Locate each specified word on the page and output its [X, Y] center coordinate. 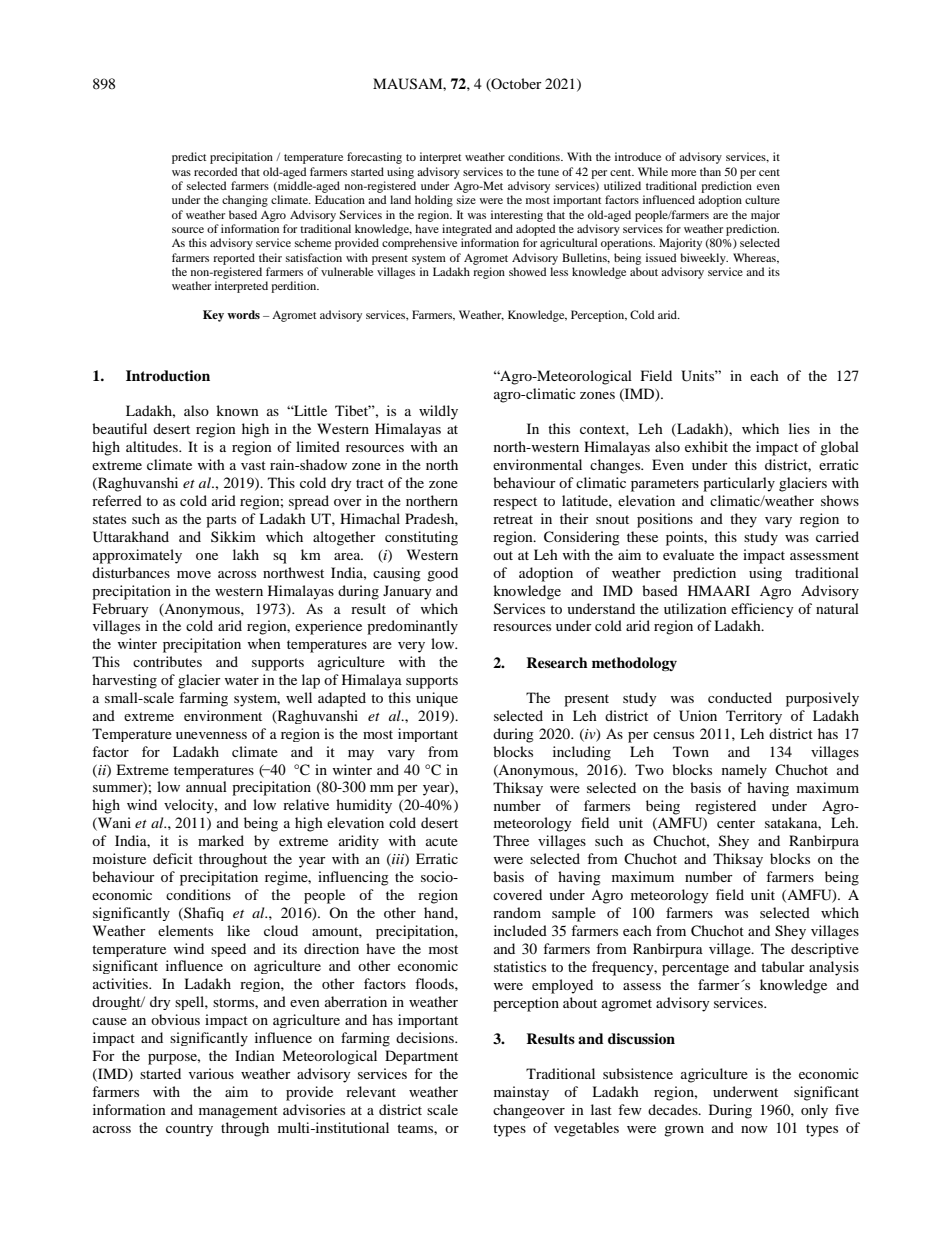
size [466, 199]
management [238, 1112]
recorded [216, 171]
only [814, 1111]
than [710, 171]
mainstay [521, 1093]
